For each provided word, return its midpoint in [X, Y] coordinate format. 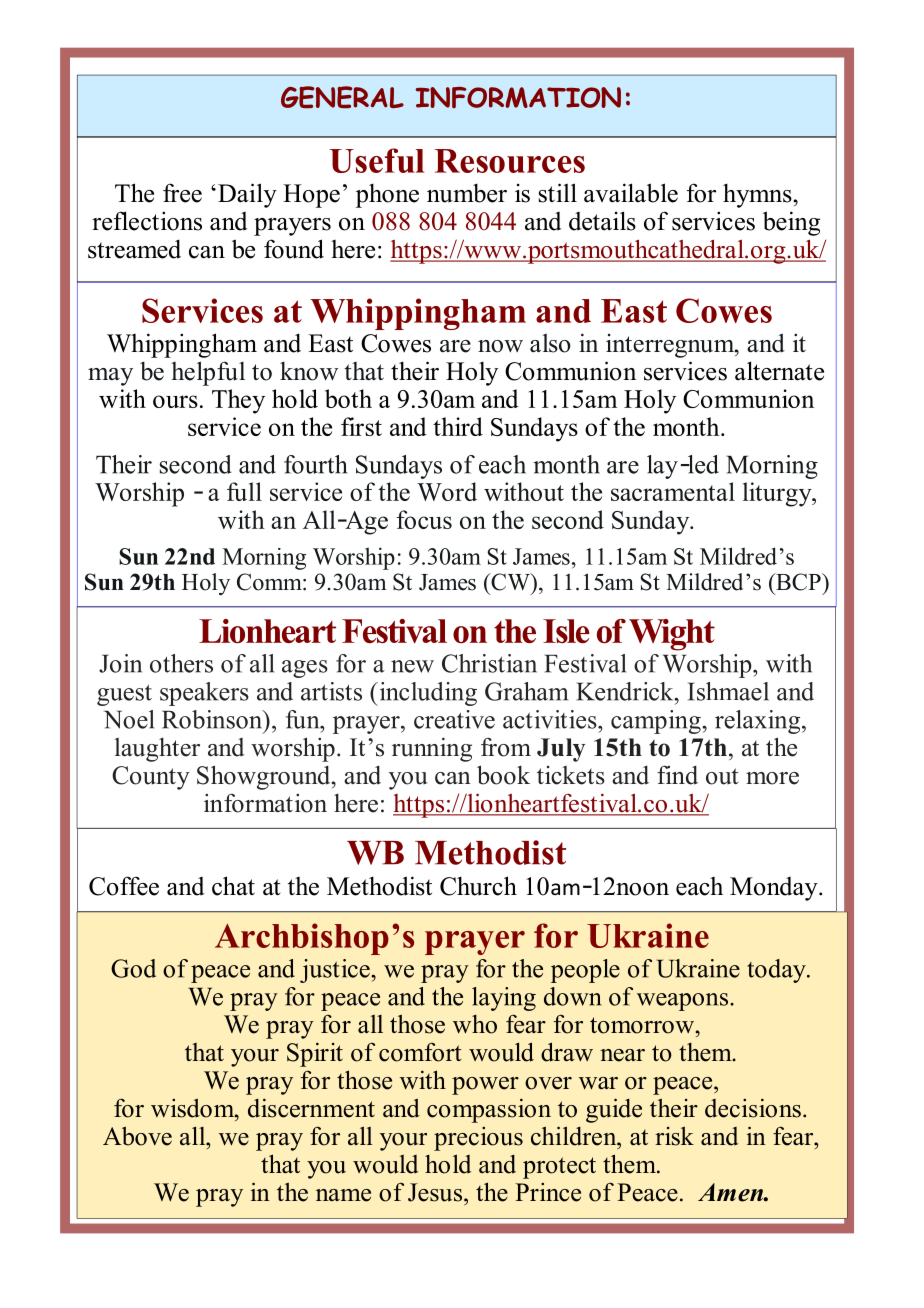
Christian [489, 663]
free [182, 193]
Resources [510, 161]
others [181, 663]
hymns [758, 195]
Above [137, 1136]
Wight [672, 635]
